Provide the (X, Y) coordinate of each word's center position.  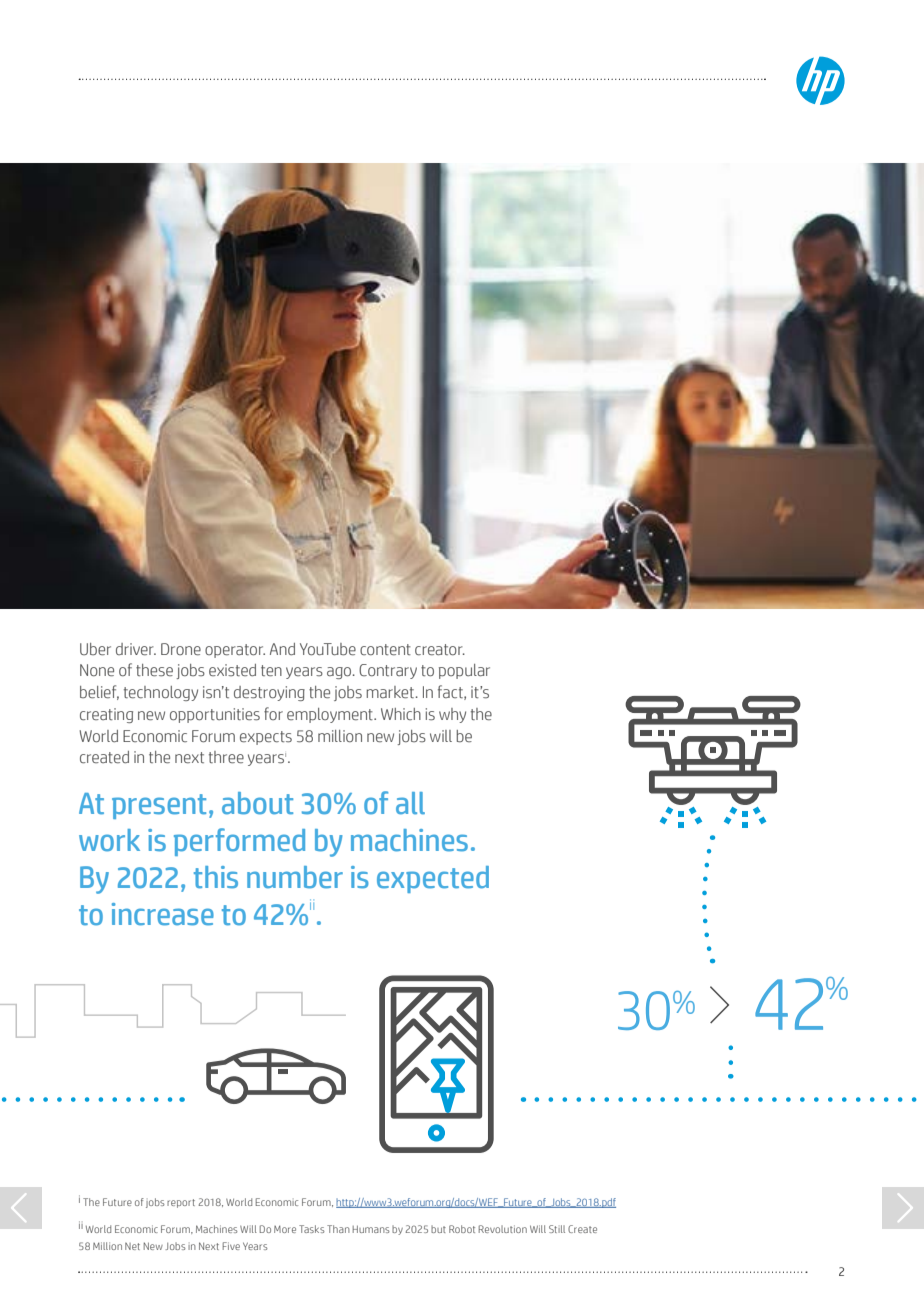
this (216, 877)
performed (239, 842)
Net (132, 1246)
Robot (462, 1229)
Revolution (503, 1229)
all (410, 803)
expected (433, 879)
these (154, 670)
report (181, 1203)
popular (464, 671)
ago (340, 673)
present (159, 806)
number (295, 877)
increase (163, 914)
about (257, 803)
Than (338, 1229)
